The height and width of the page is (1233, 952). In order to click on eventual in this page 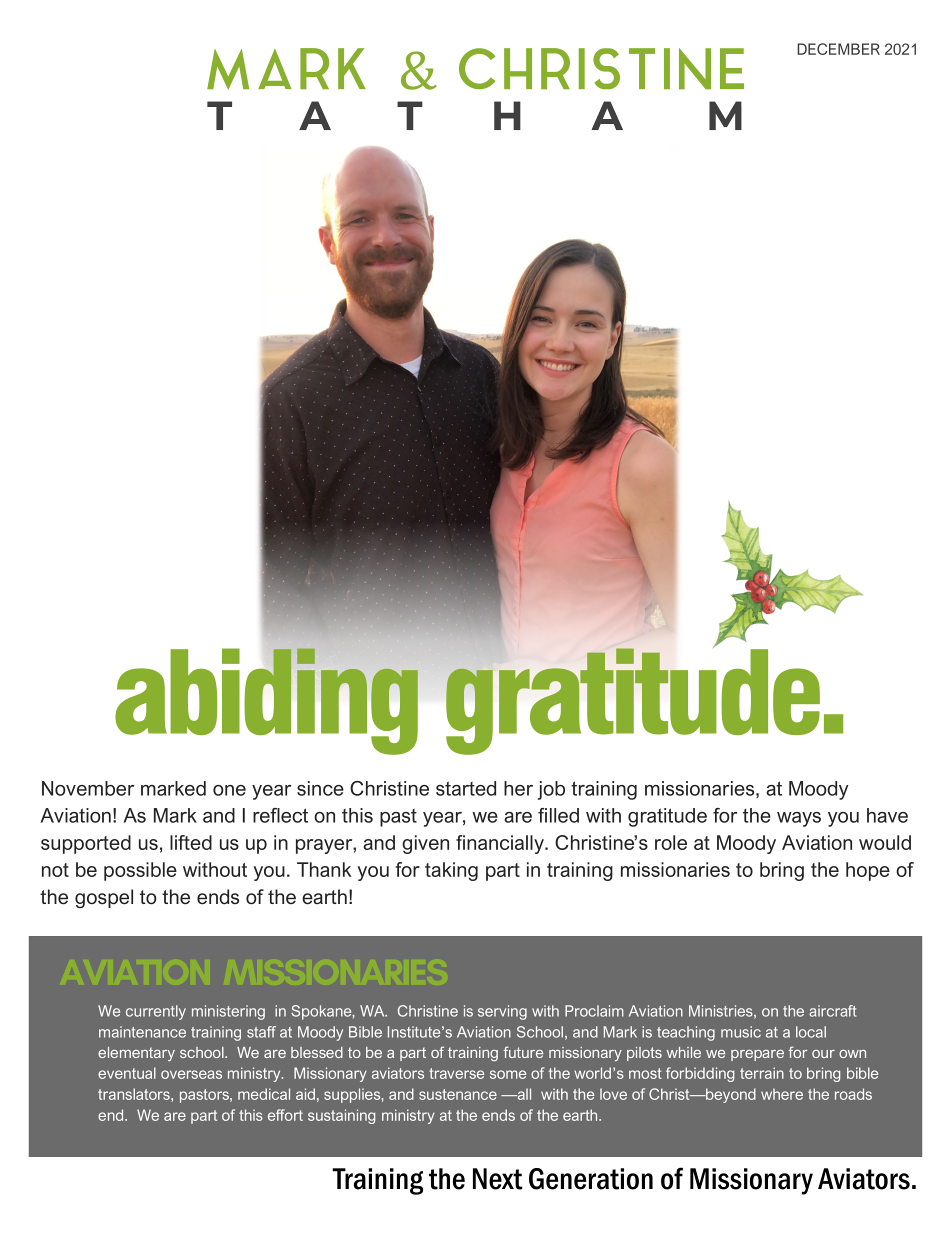, I will do `click(127, 1073)`.
